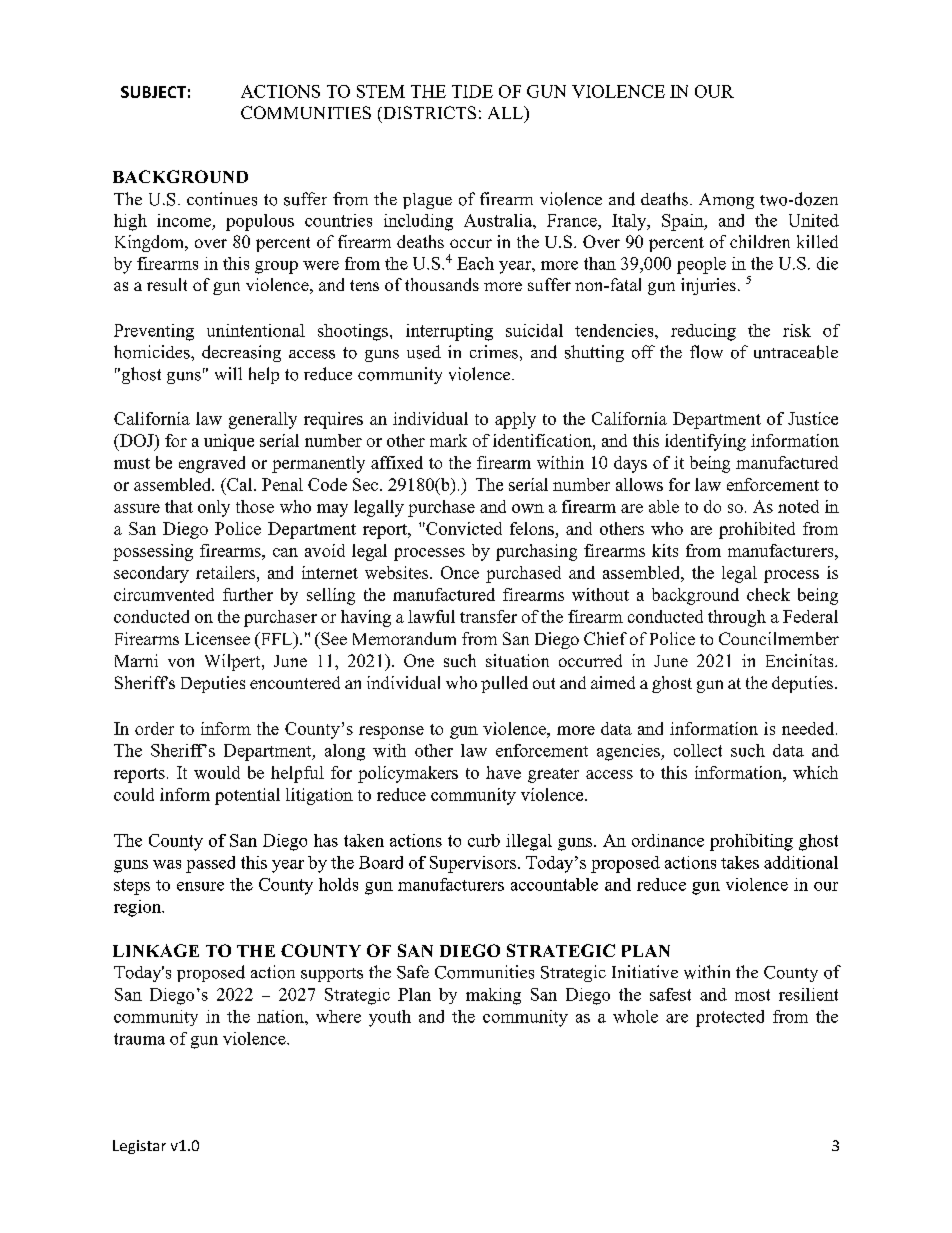  I want to click on TIDE, so click(472, 91).
